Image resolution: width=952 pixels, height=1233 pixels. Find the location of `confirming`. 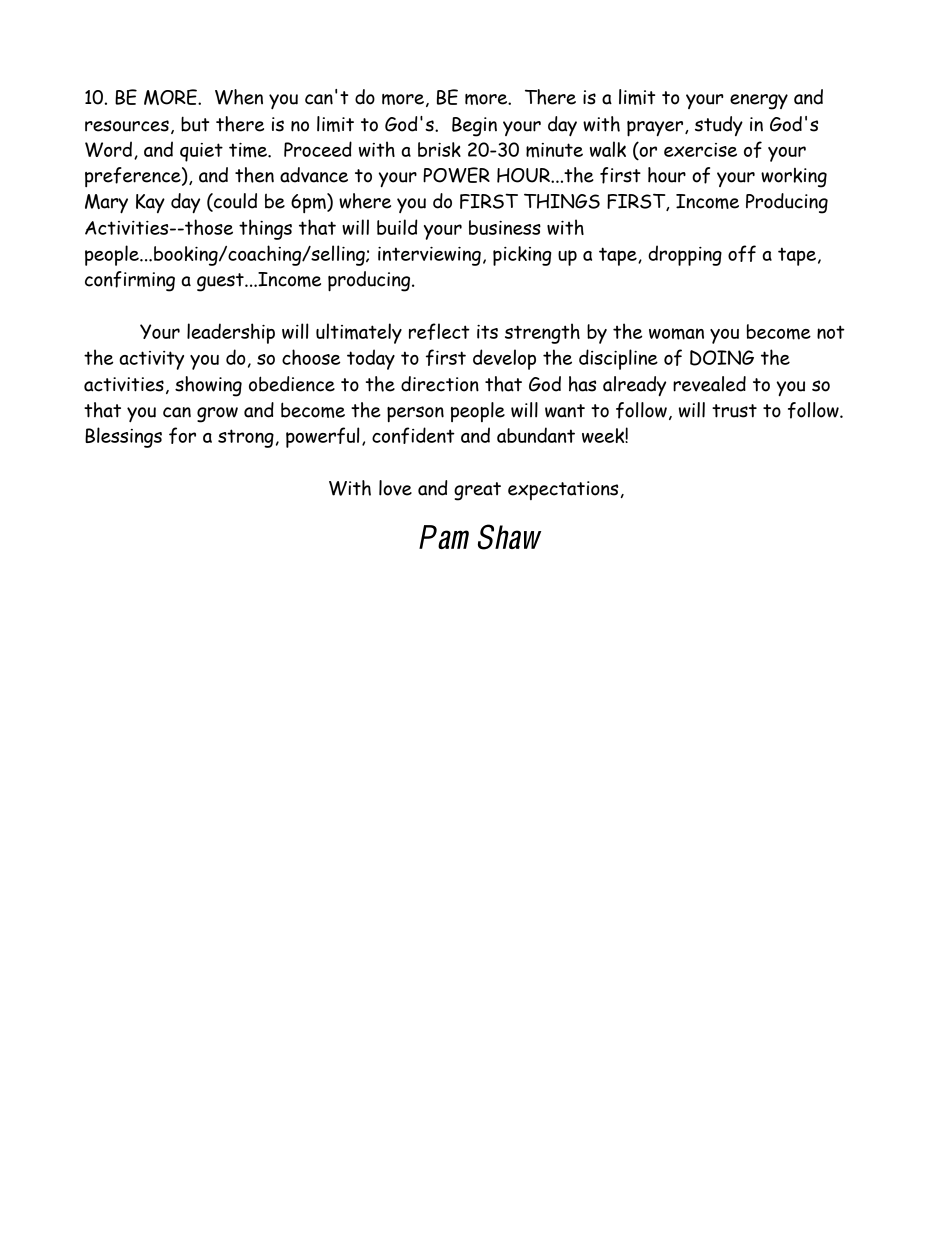

confirming is located at coordinates (130, 281).
